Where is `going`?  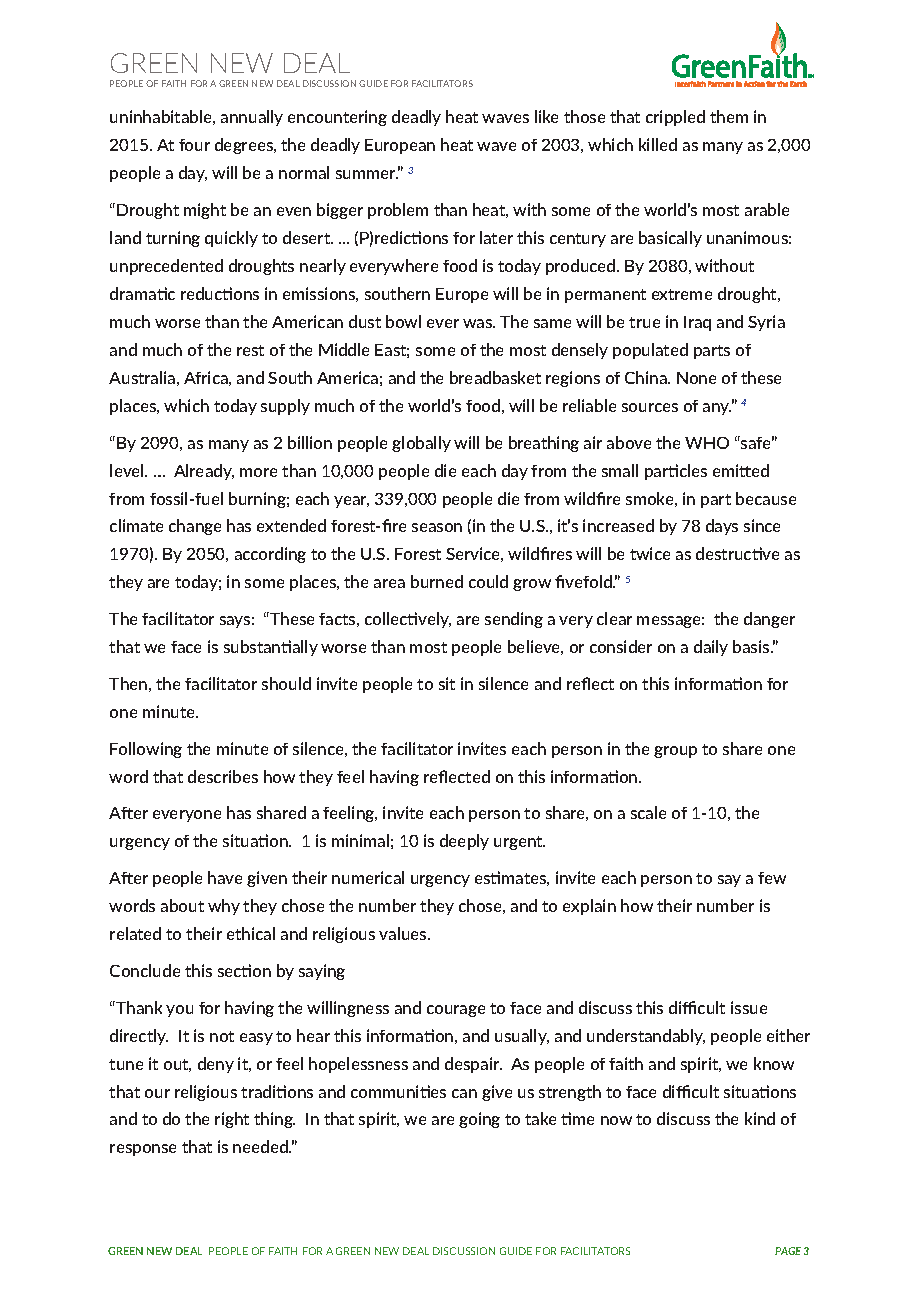 going is located at coordinates (479, 1120).
